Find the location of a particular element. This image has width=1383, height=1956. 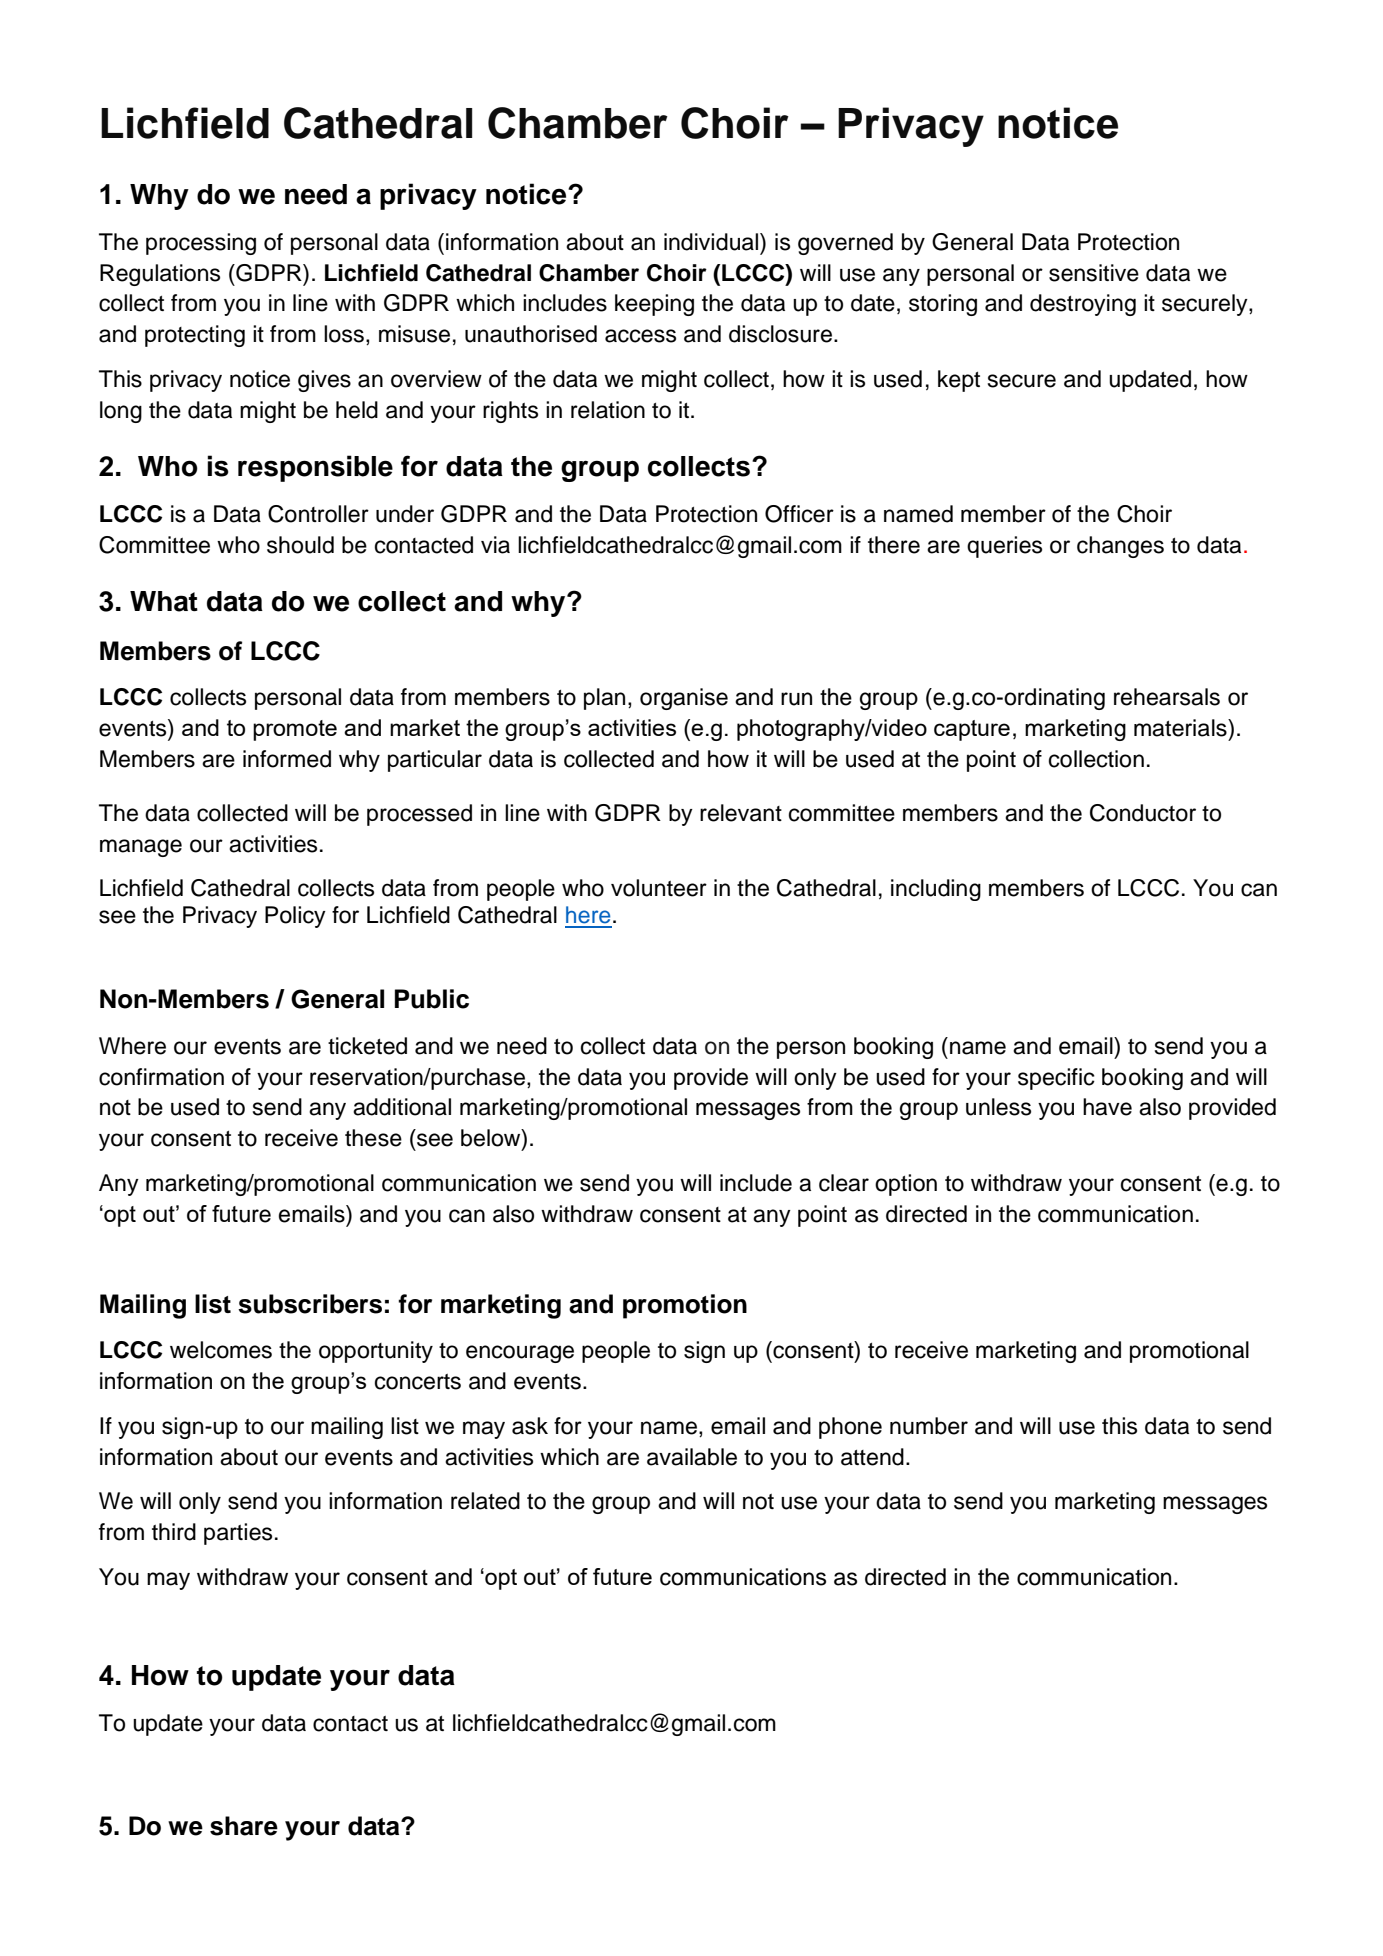

including is located at coordinates (936, 890).
